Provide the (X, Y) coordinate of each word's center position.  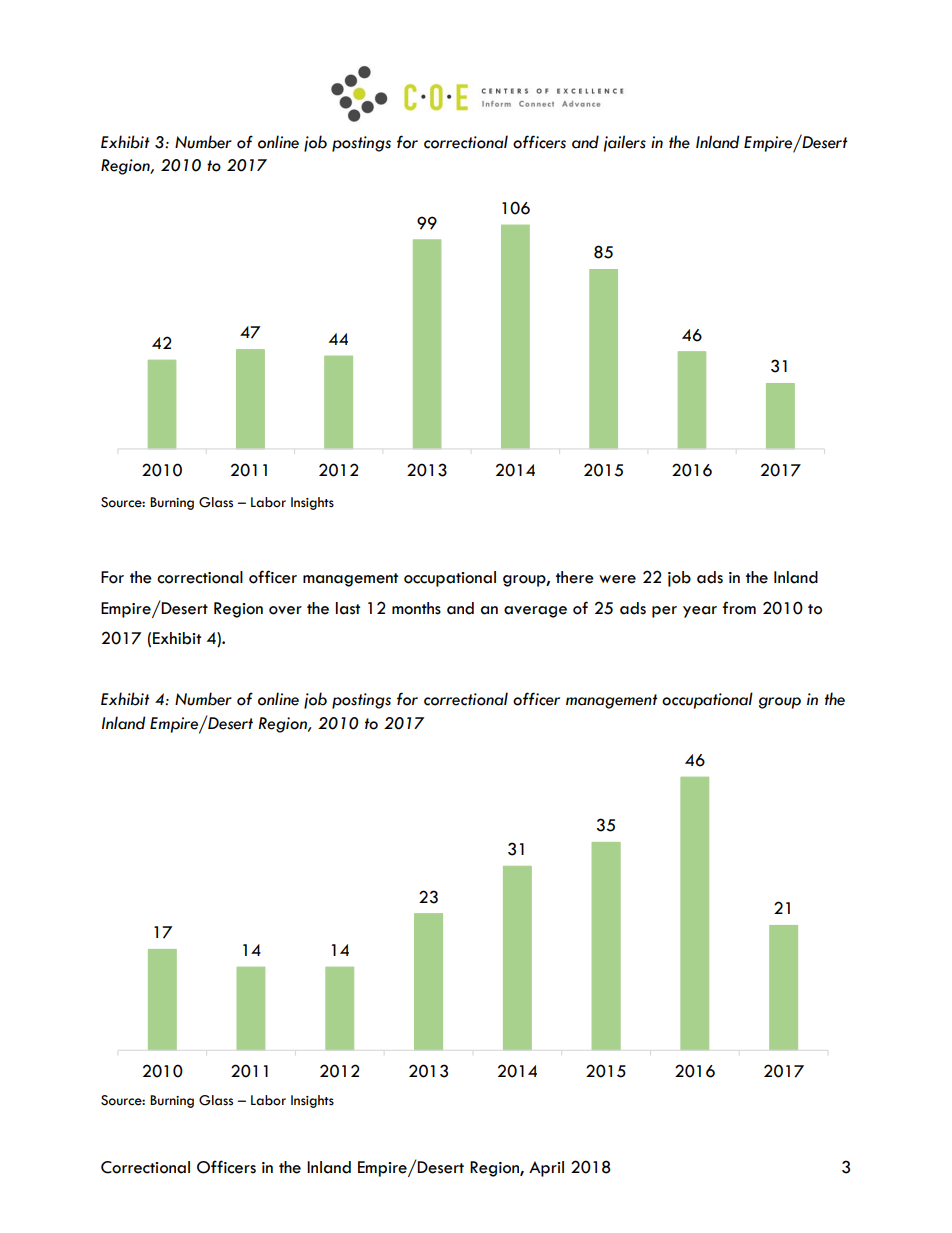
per (664, 612)
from (739, 608)
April (546, 1169)
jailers (625, 143)
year (700, 612)
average (535, 612)
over (285, 610)
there (575, 577)
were (617, 579)
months (416, 608)
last (348, 608)
